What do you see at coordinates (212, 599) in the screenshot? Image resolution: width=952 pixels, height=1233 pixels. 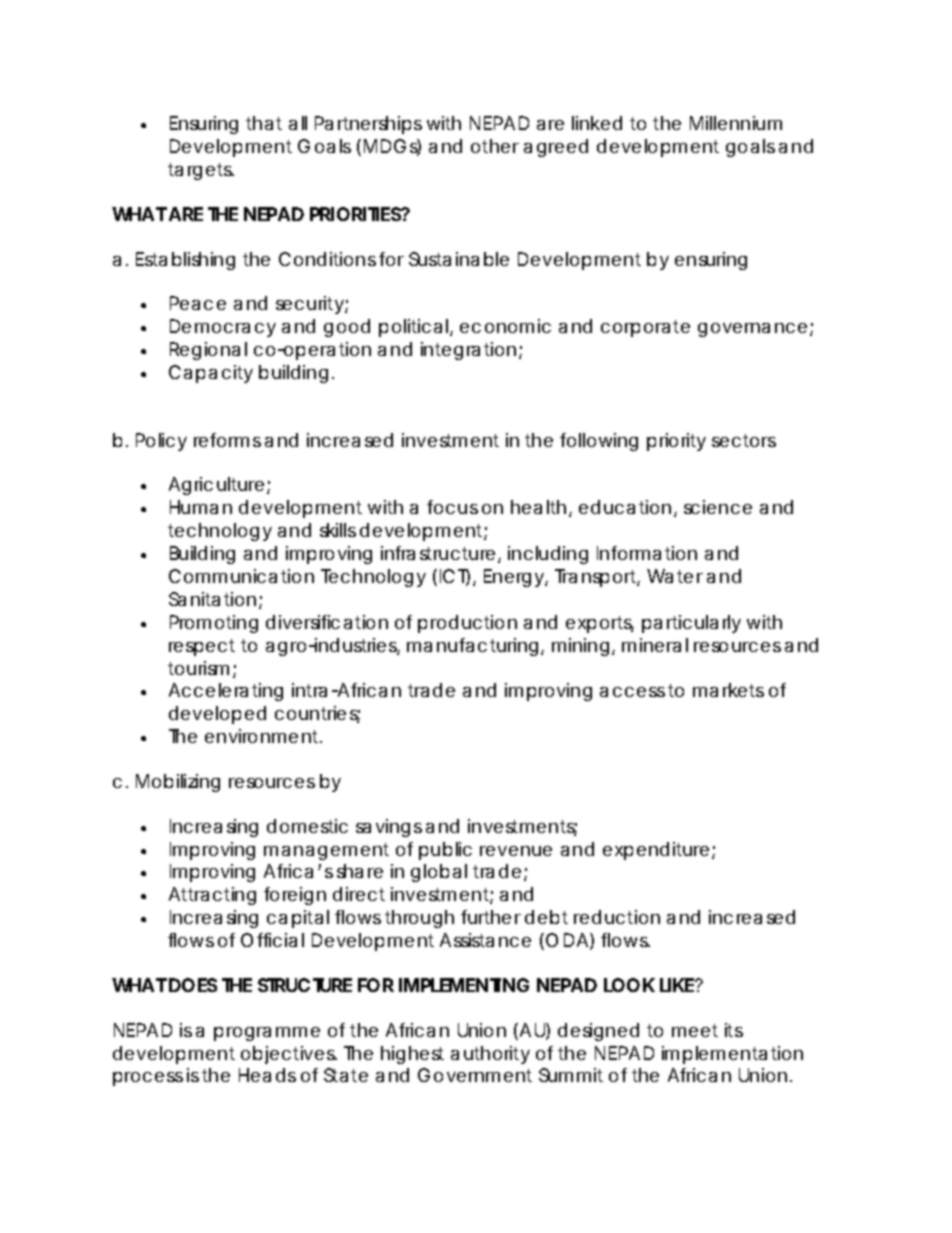 I see `Sanitation` at bounding box center [212, 599].
